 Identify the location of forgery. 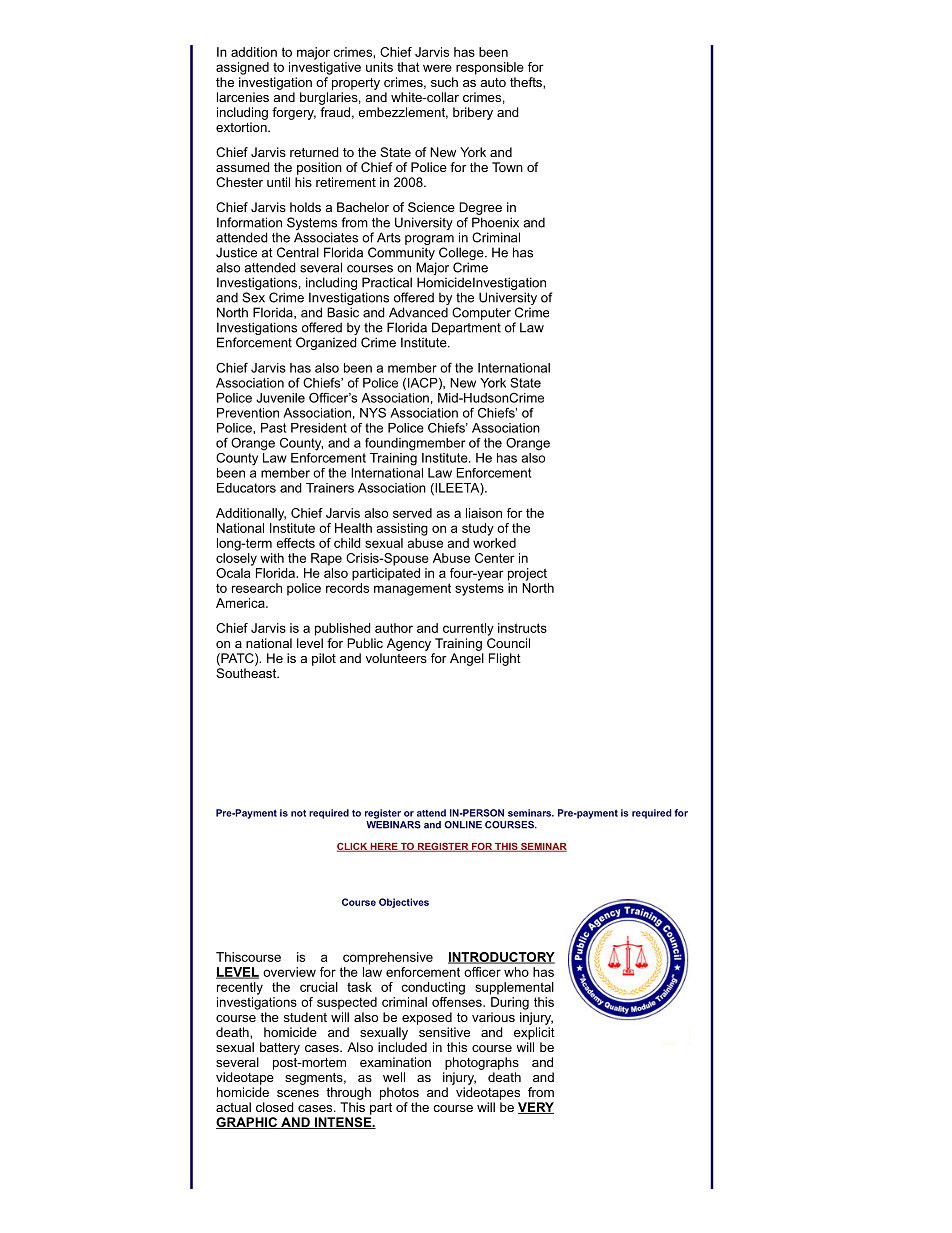
(294, 113).
